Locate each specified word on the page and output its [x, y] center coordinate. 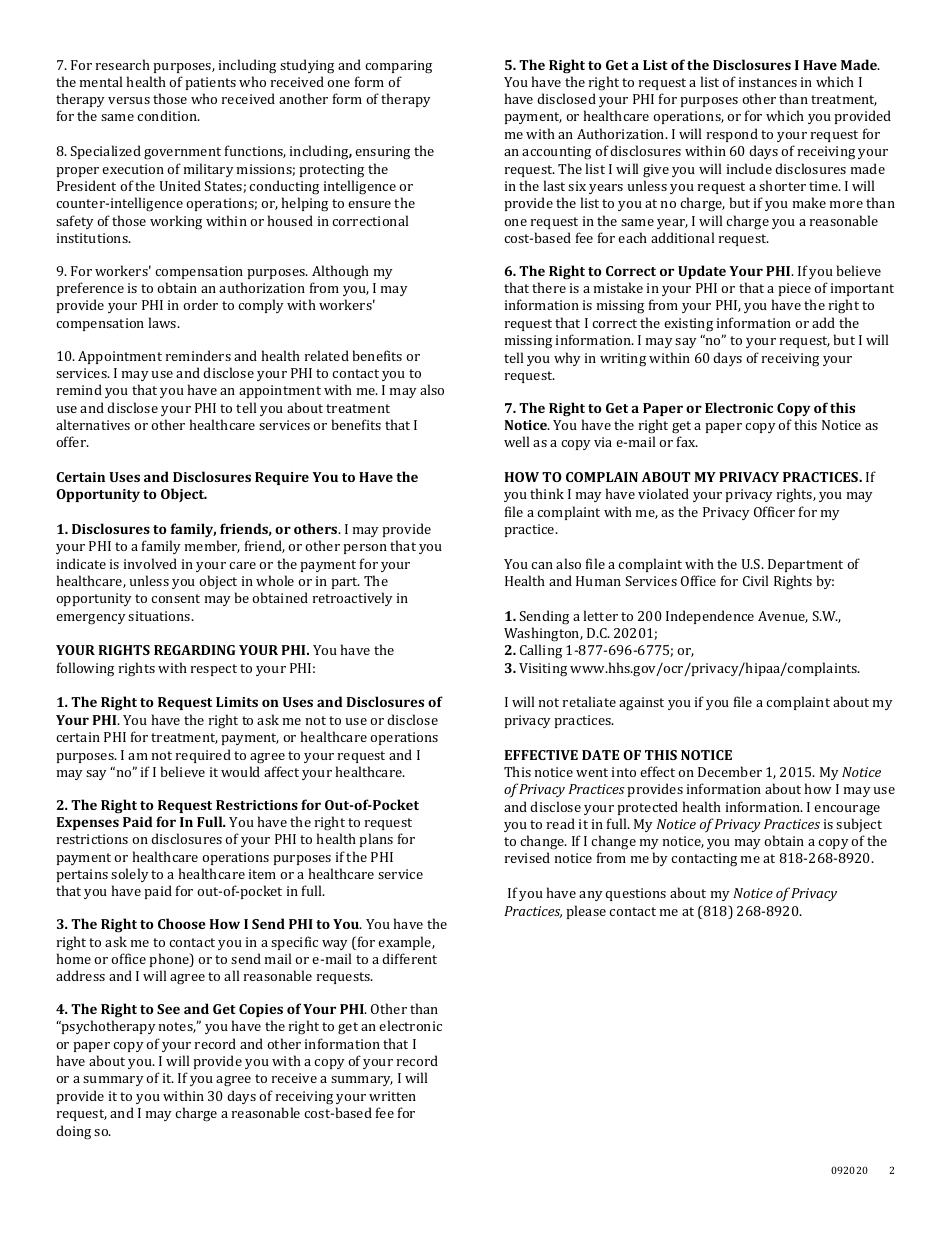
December [730, 771]
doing [73, 1132]
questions [635, 894]
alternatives [93, 424]
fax [687, 441]
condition [168, 115]
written [392, 1096]
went [592, 772]
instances [768, 82]
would [240, 771]
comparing [398, 67]
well [516, 441]
